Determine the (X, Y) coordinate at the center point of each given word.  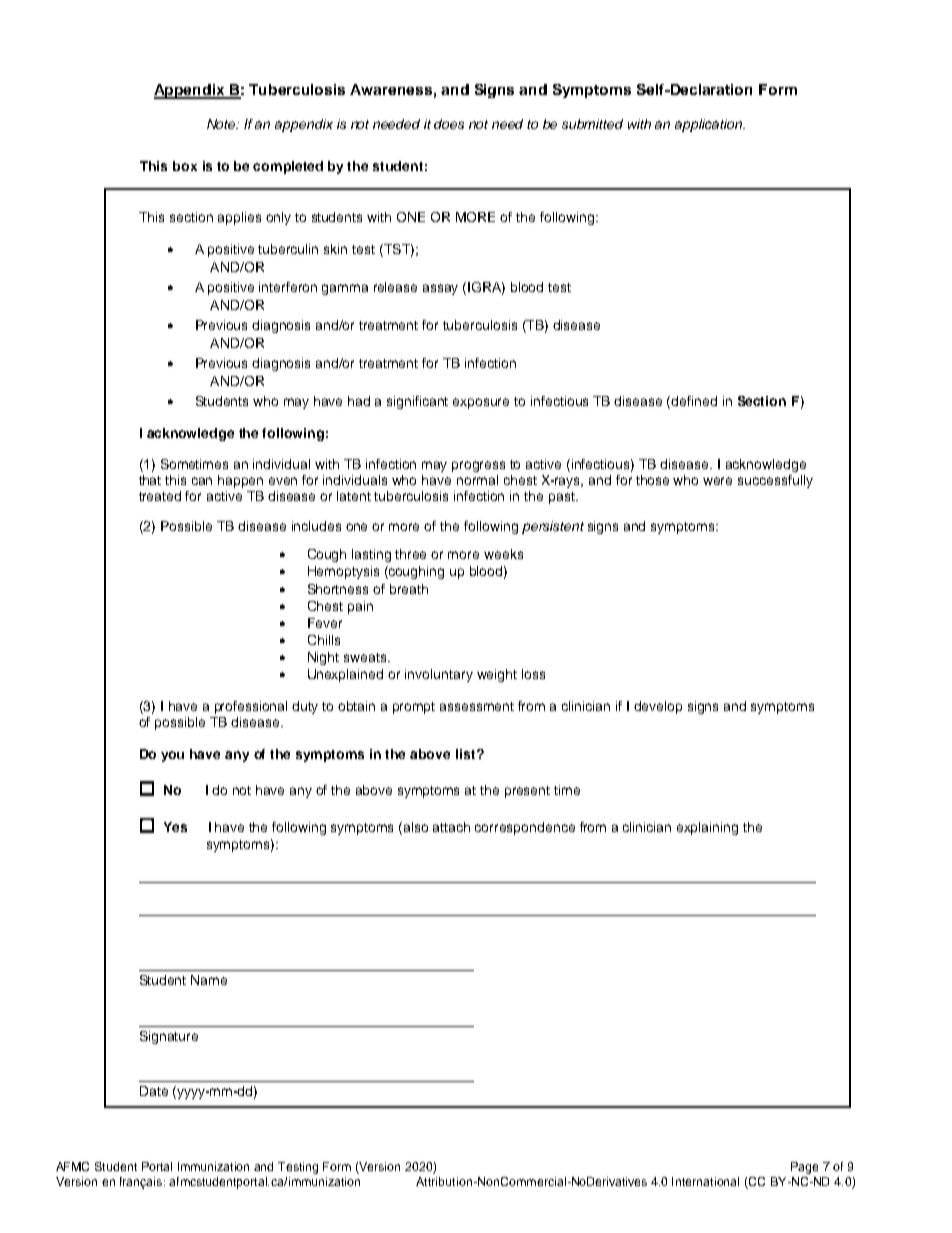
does (449, 124)
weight (497, 675)
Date (154, 1091)
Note (223, 124)
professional (251, 707)
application (709, 125)
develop (658, 707)
